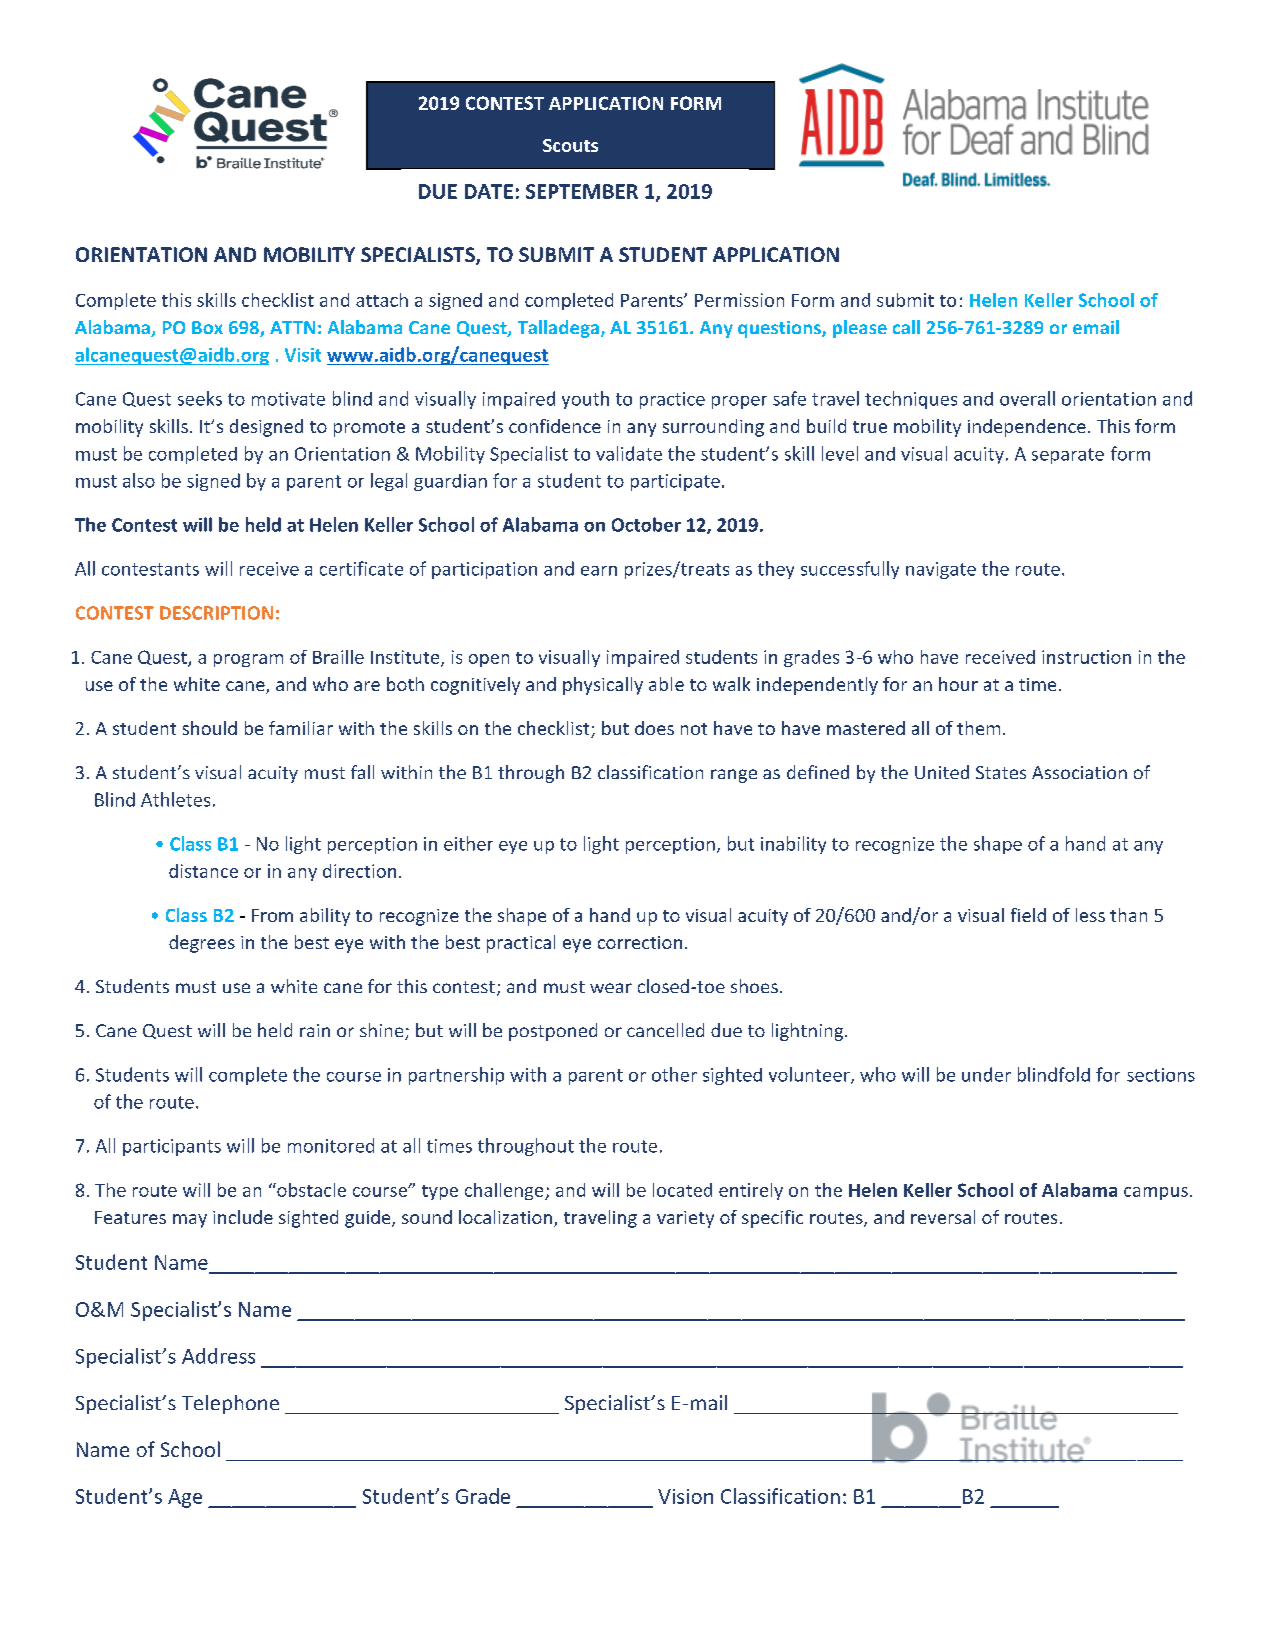 This page has height=1646, width=1272. Describe the element at coordinates (582, 191) in the page. I see `SEPTEMBER` at that location.
